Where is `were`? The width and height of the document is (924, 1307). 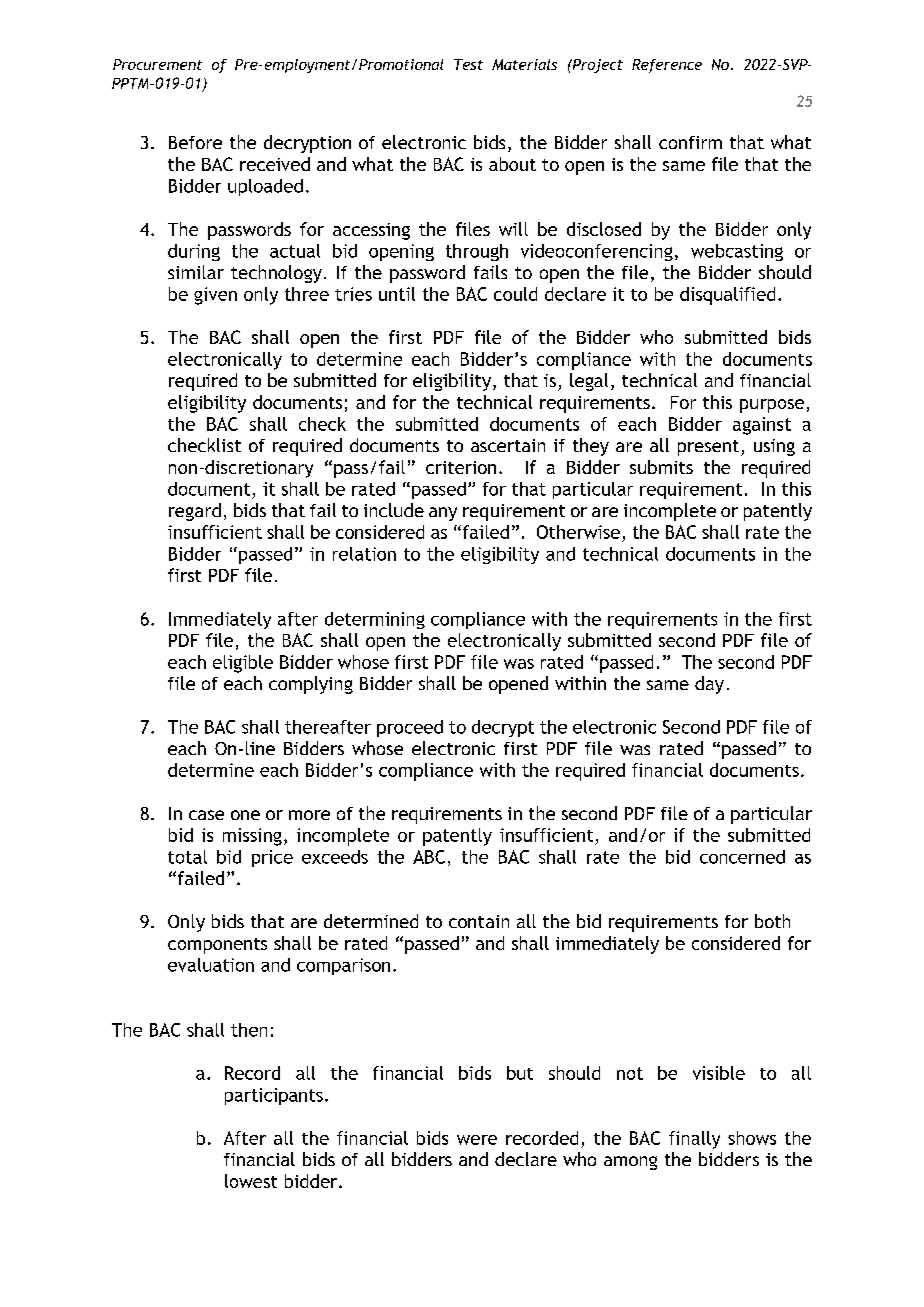 were is located at coordinates (477, 1140).
